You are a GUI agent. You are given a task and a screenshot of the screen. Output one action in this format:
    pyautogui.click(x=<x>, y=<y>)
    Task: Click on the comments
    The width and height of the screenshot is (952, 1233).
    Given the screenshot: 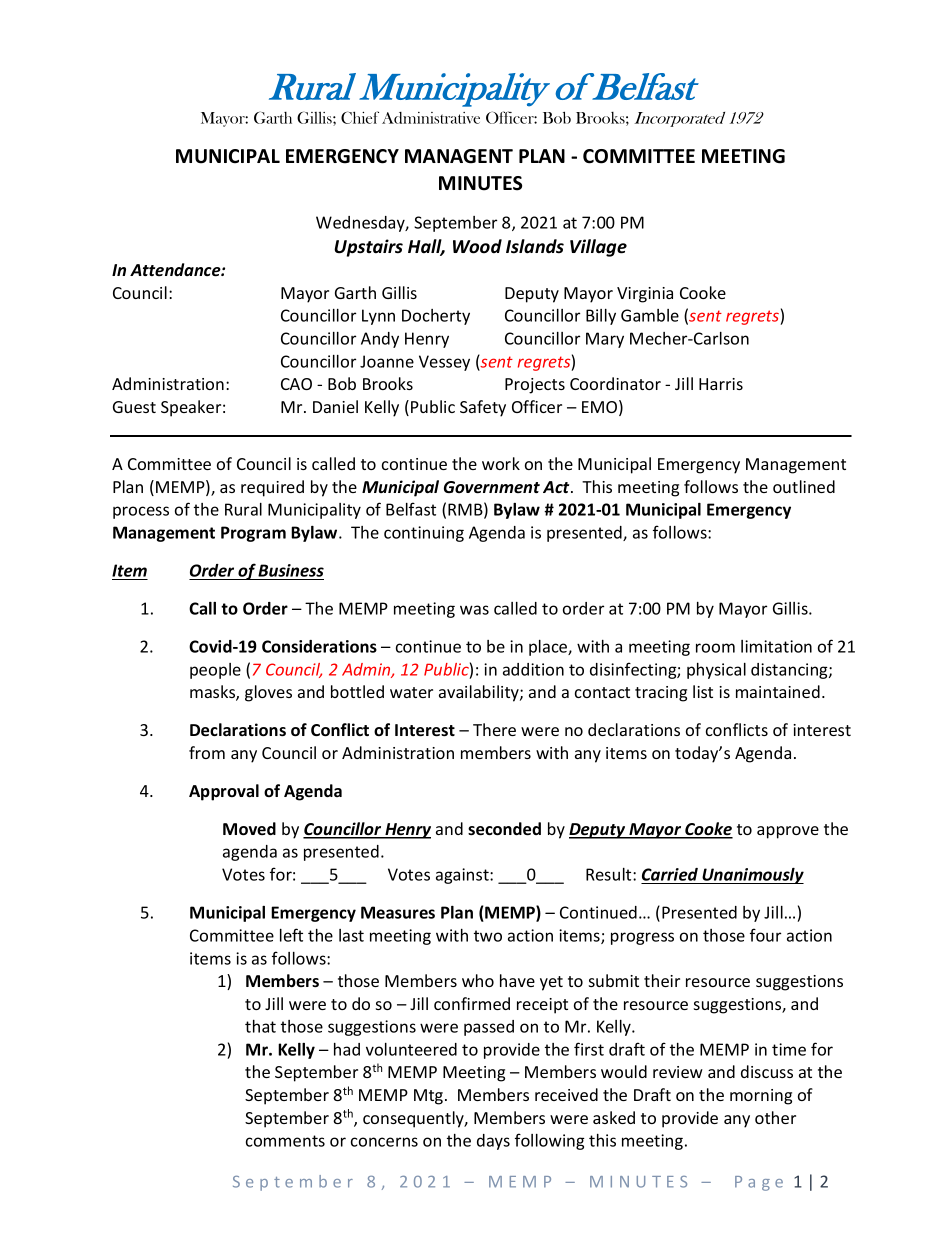 What is the action you would take?
    pyautogui.click(x=285, y=1141)
